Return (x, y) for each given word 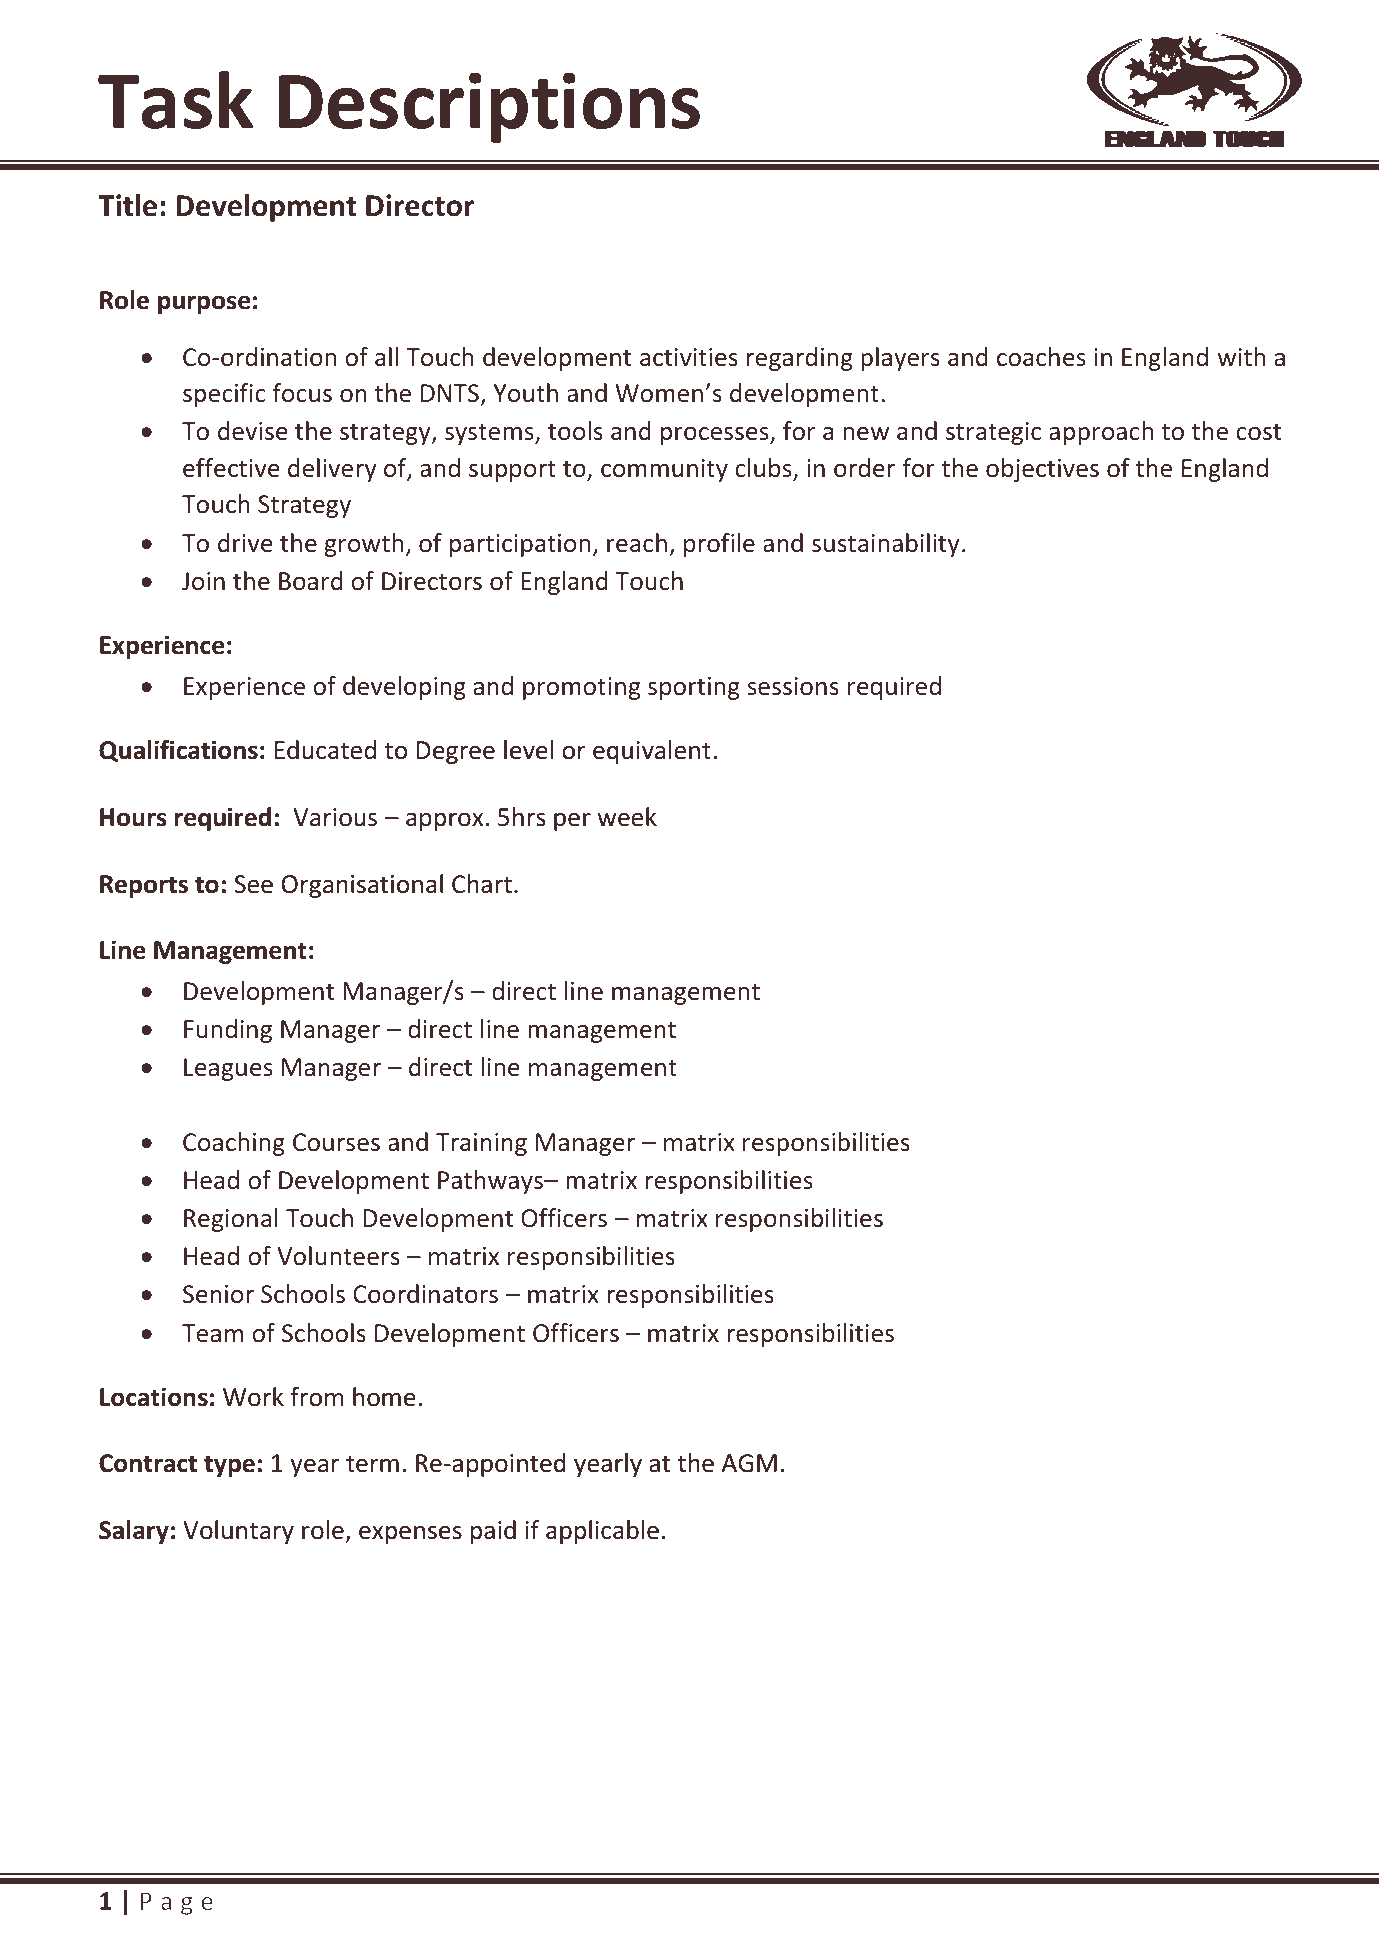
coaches (1041, 357)
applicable (602, 1532)
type (229, 1466)
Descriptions (489, 107)
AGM (749, 1463)
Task (175, 100)
